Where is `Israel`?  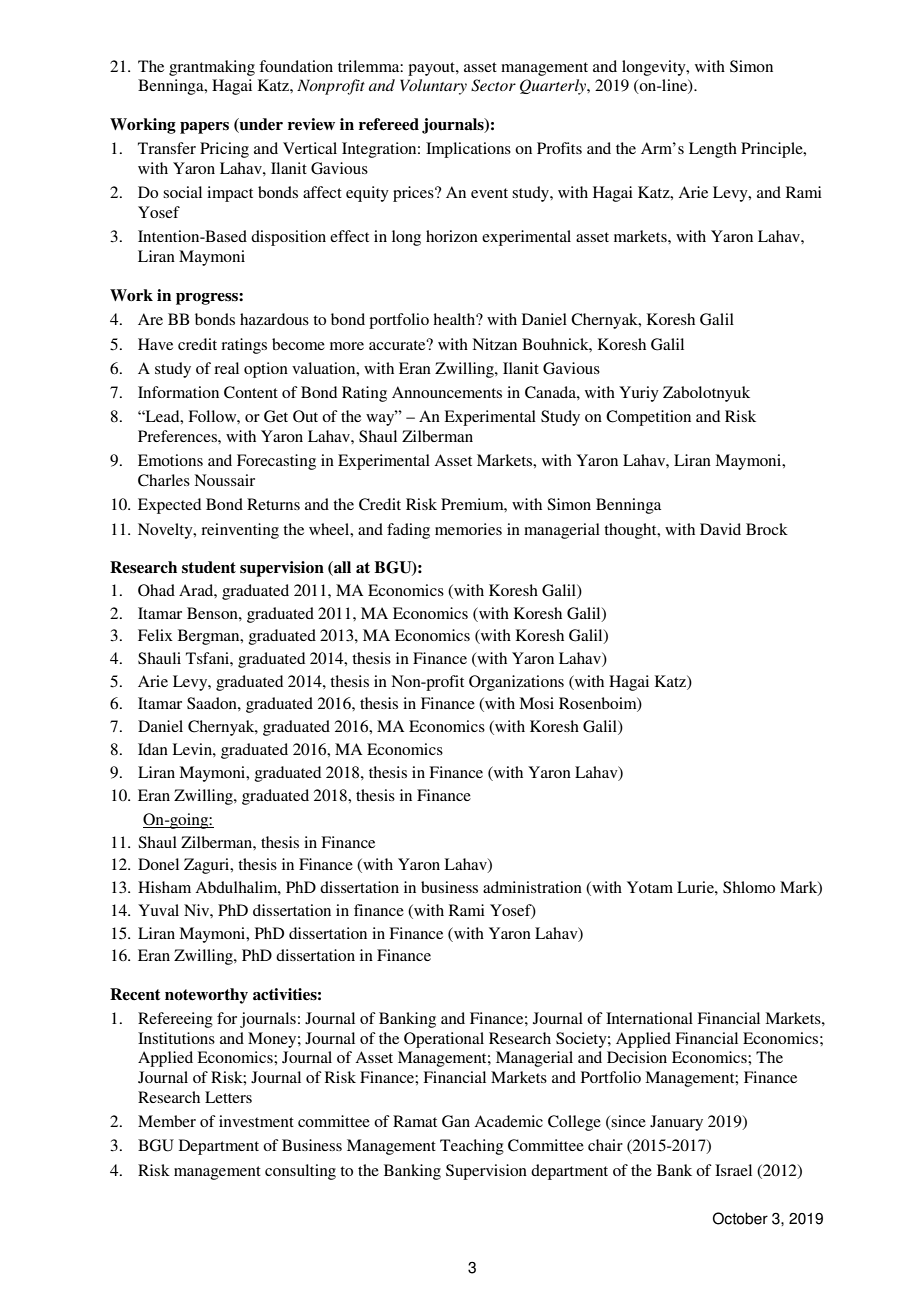
Israel is located at coordinates (733, 1170).
